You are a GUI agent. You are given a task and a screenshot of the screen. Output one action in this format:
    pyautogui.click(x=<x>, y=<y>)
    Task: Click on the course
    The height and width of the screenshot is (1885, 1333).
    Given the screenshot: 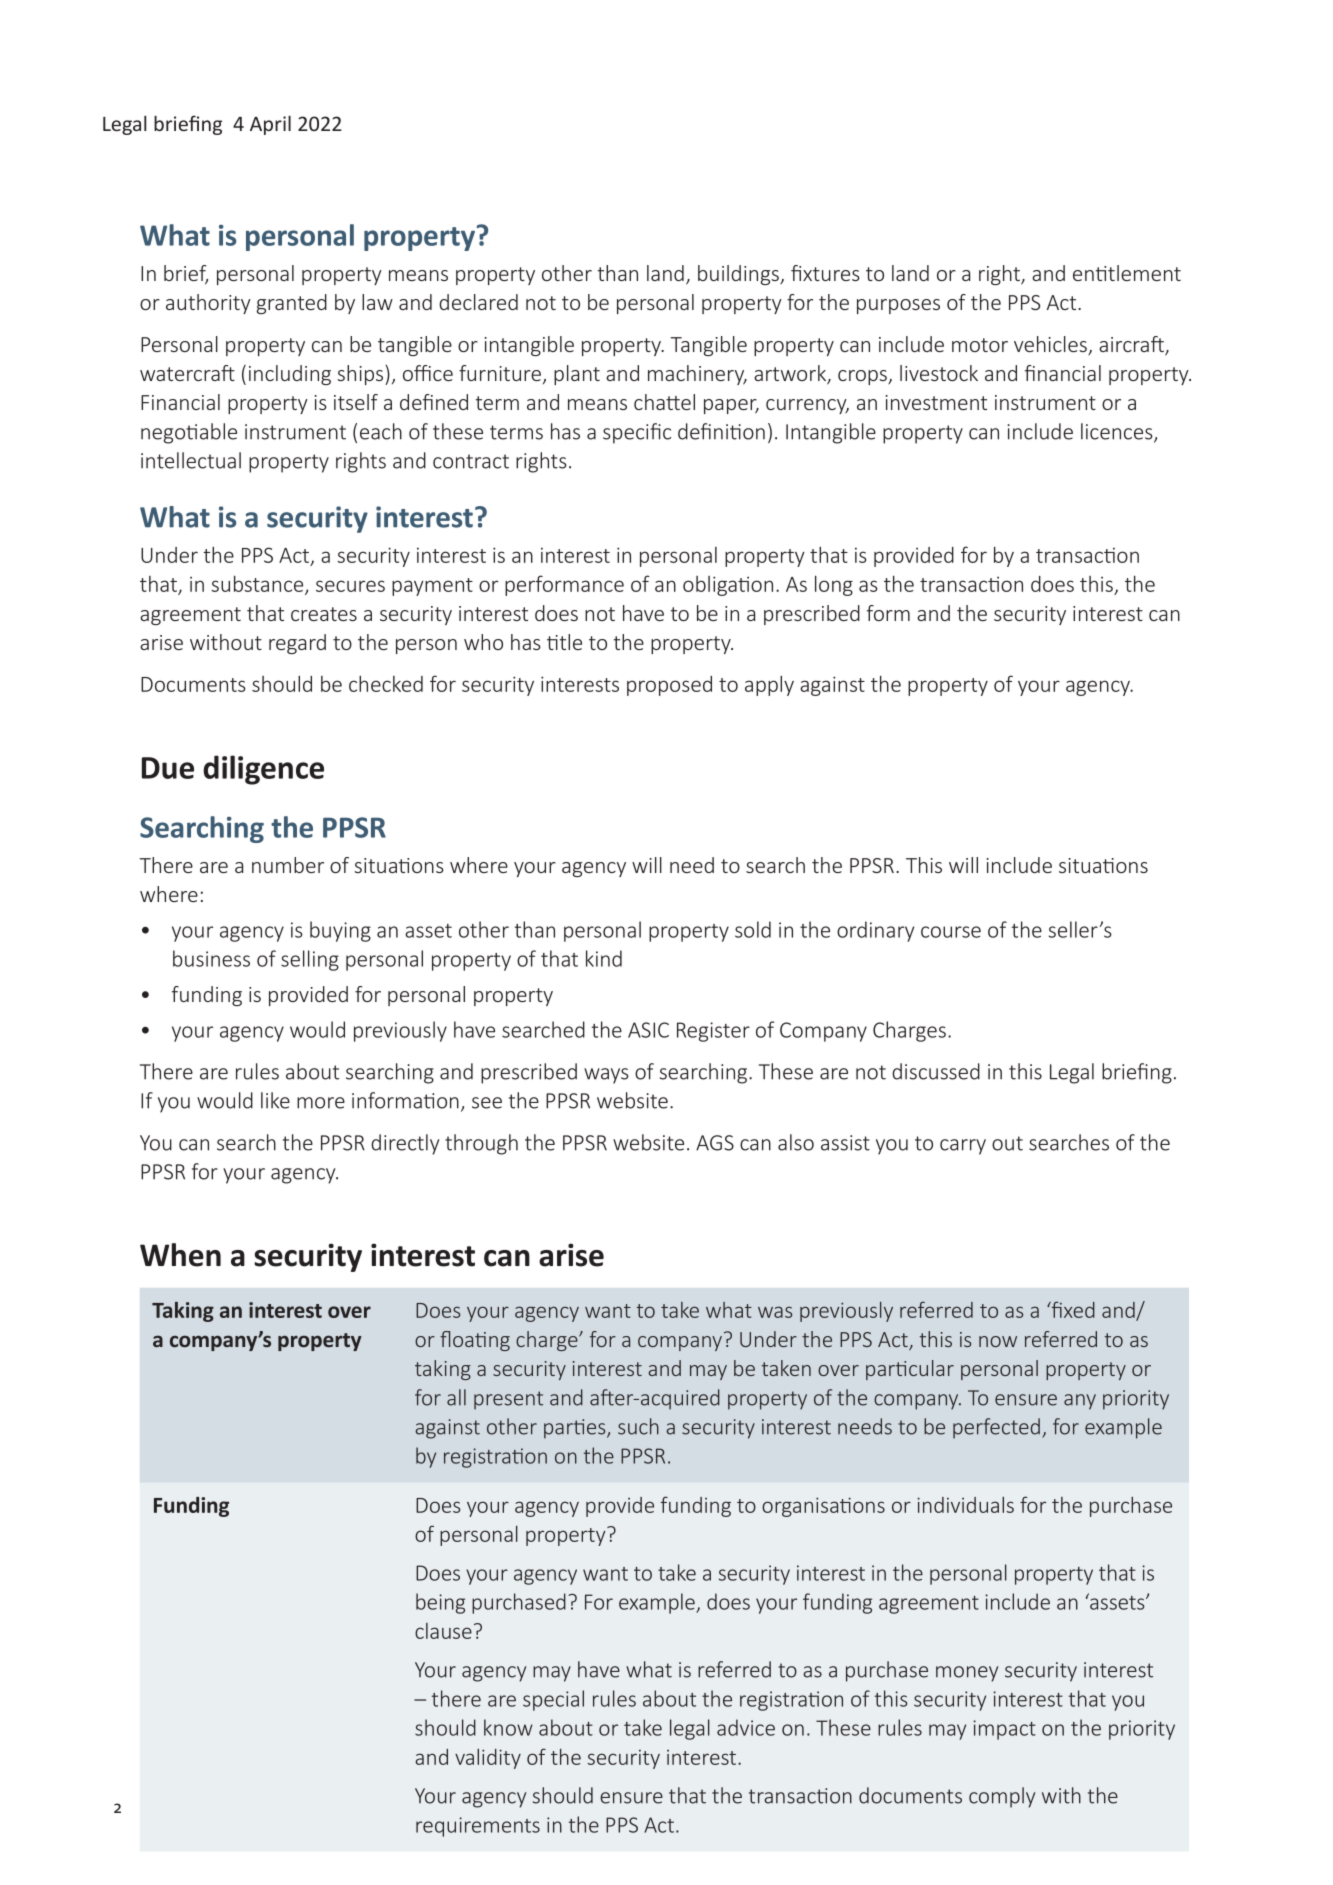 What is the action you would take?
    pyautogui.click(x=951, y=932)
